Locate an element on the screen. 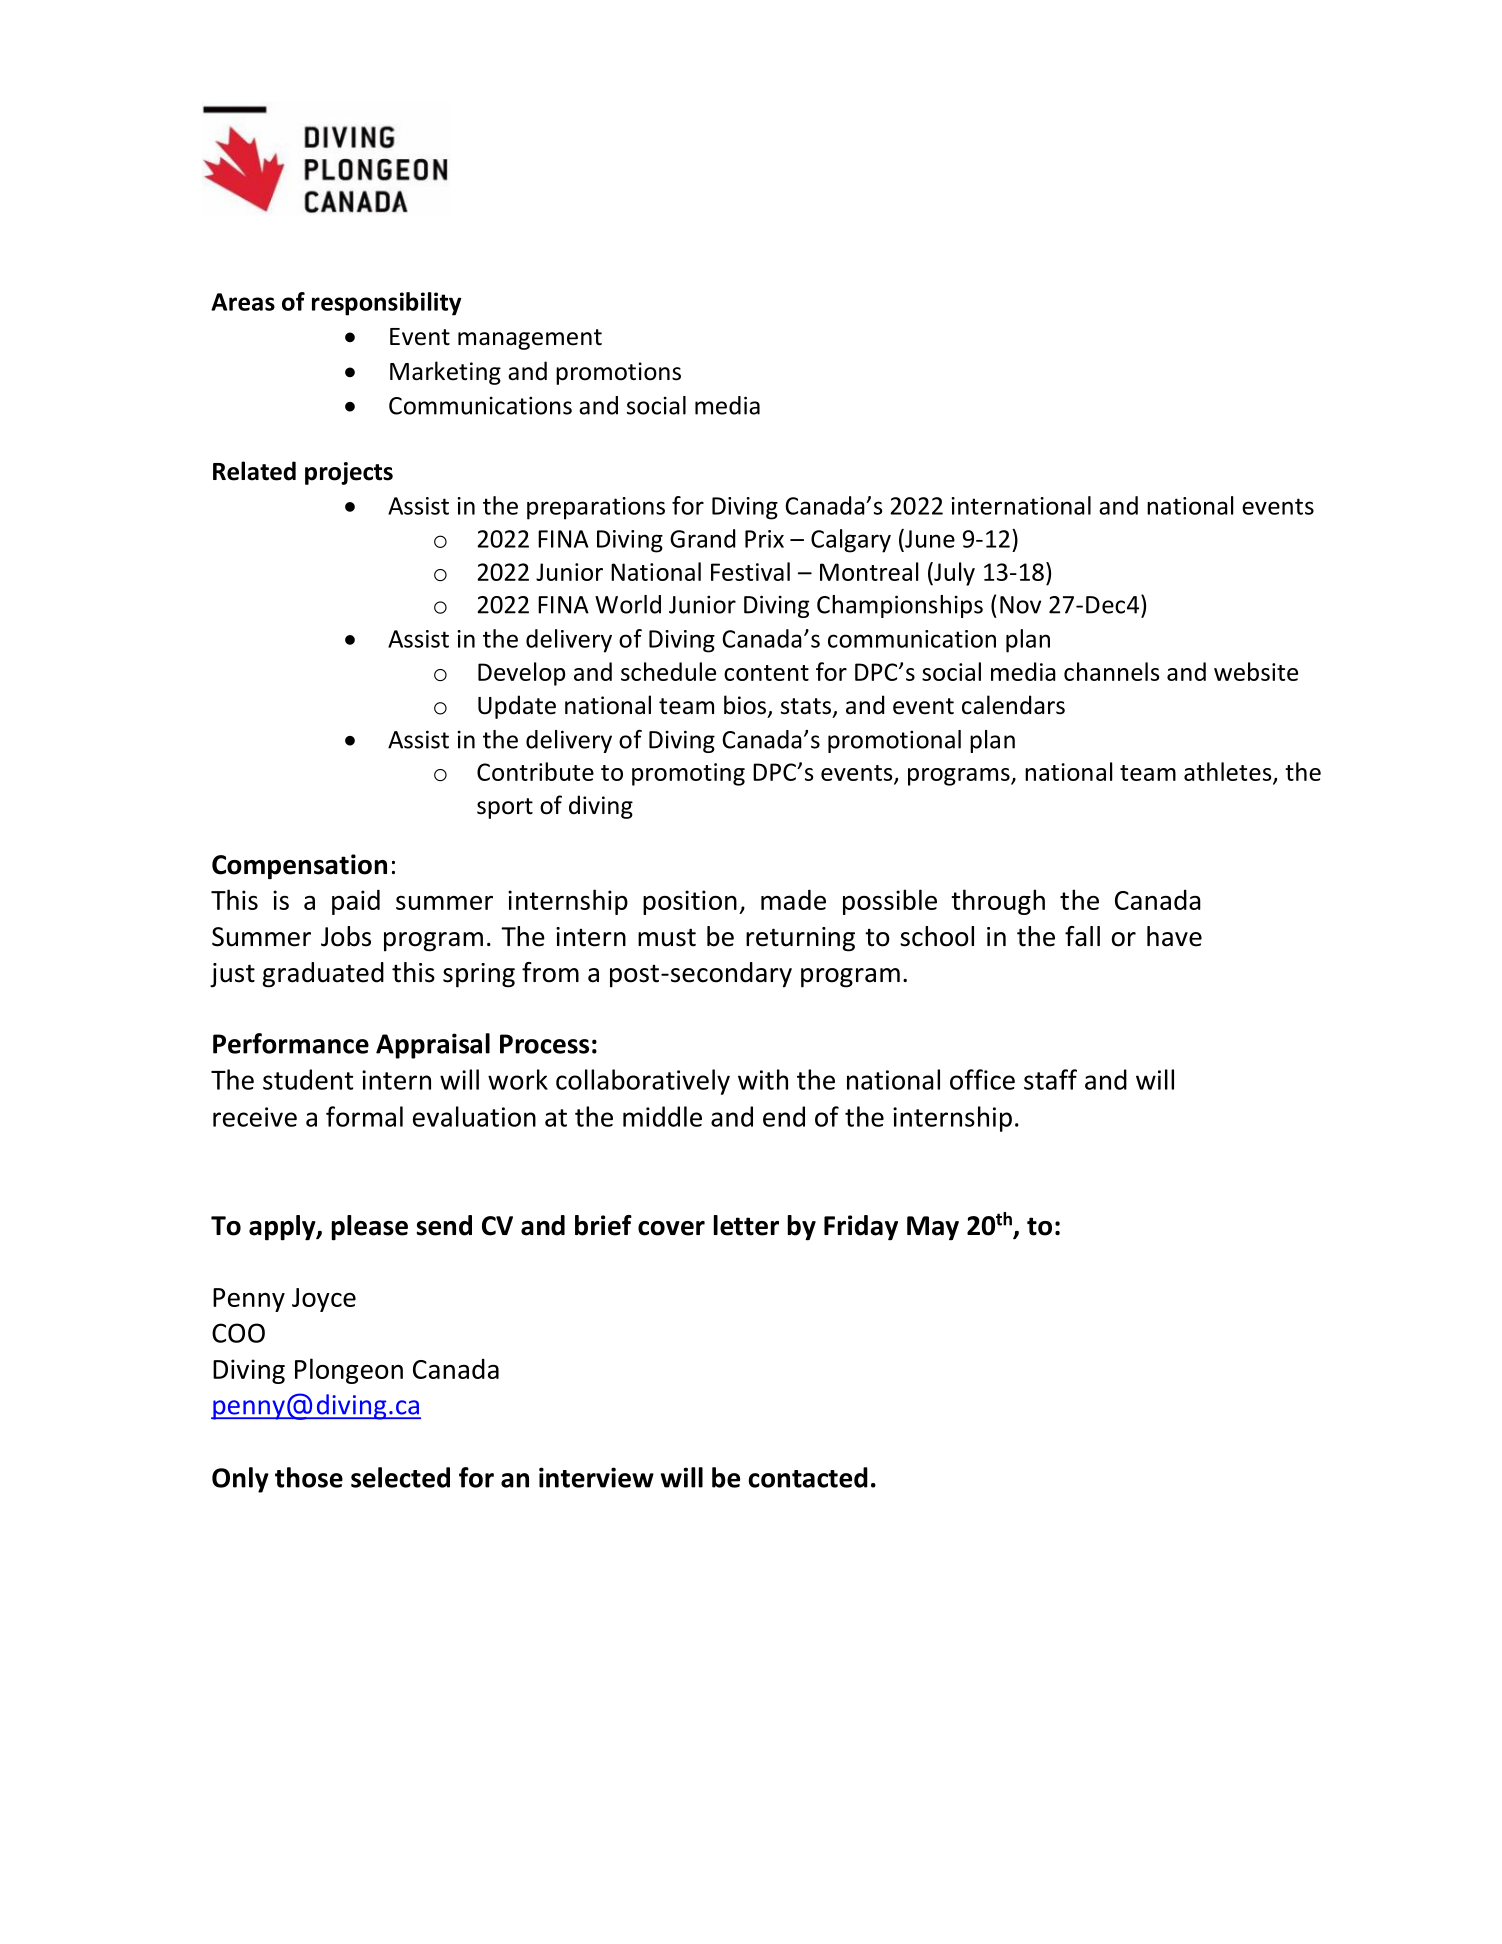 Image resolution: width=1502 pixels, height=1944 pixels. selected is located at coordinates (400, 1477).
